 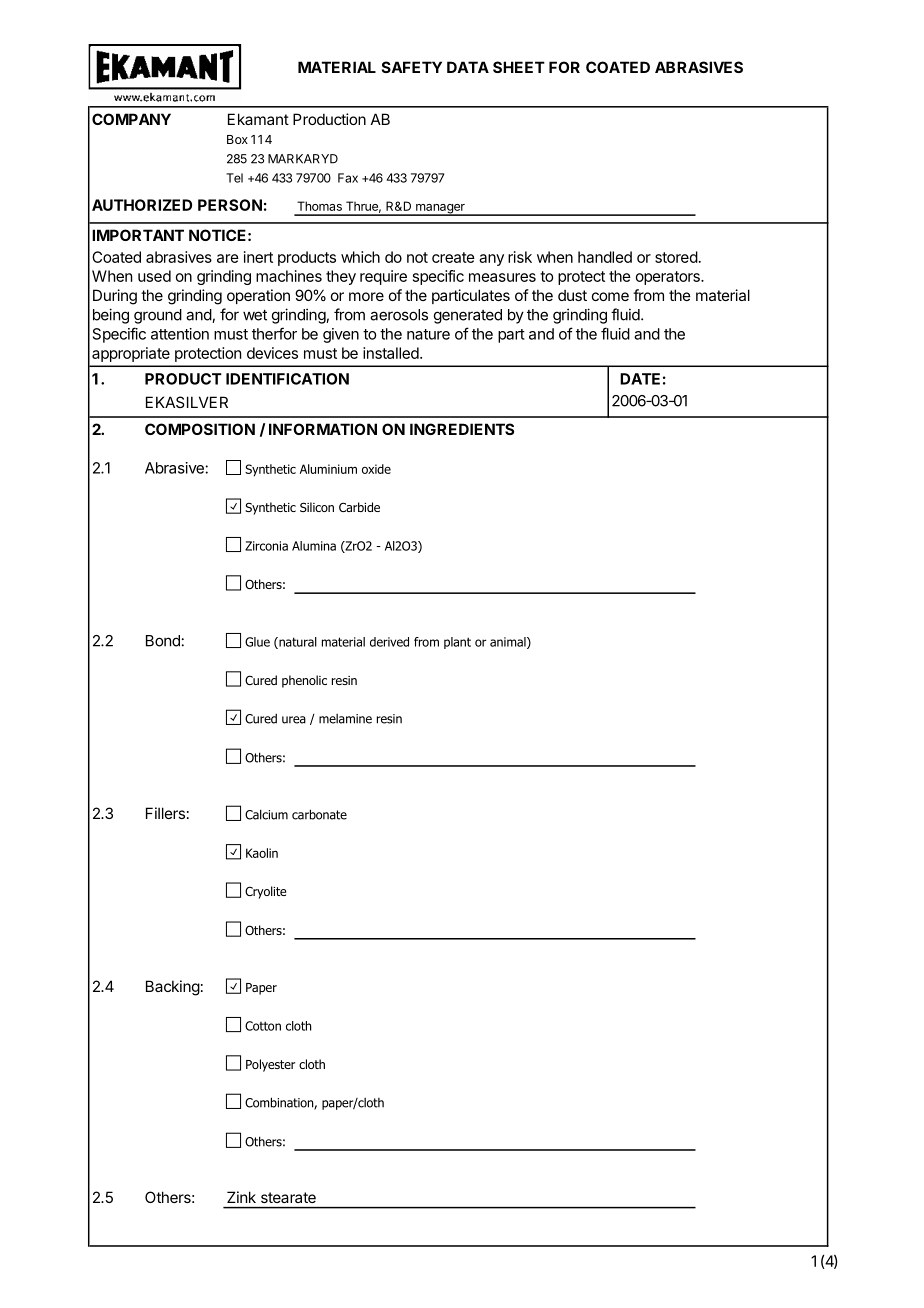 What do you see at coordinates (165, 813) in the screenshot?
I see `Fillers` at bounding box center [165, 813].
